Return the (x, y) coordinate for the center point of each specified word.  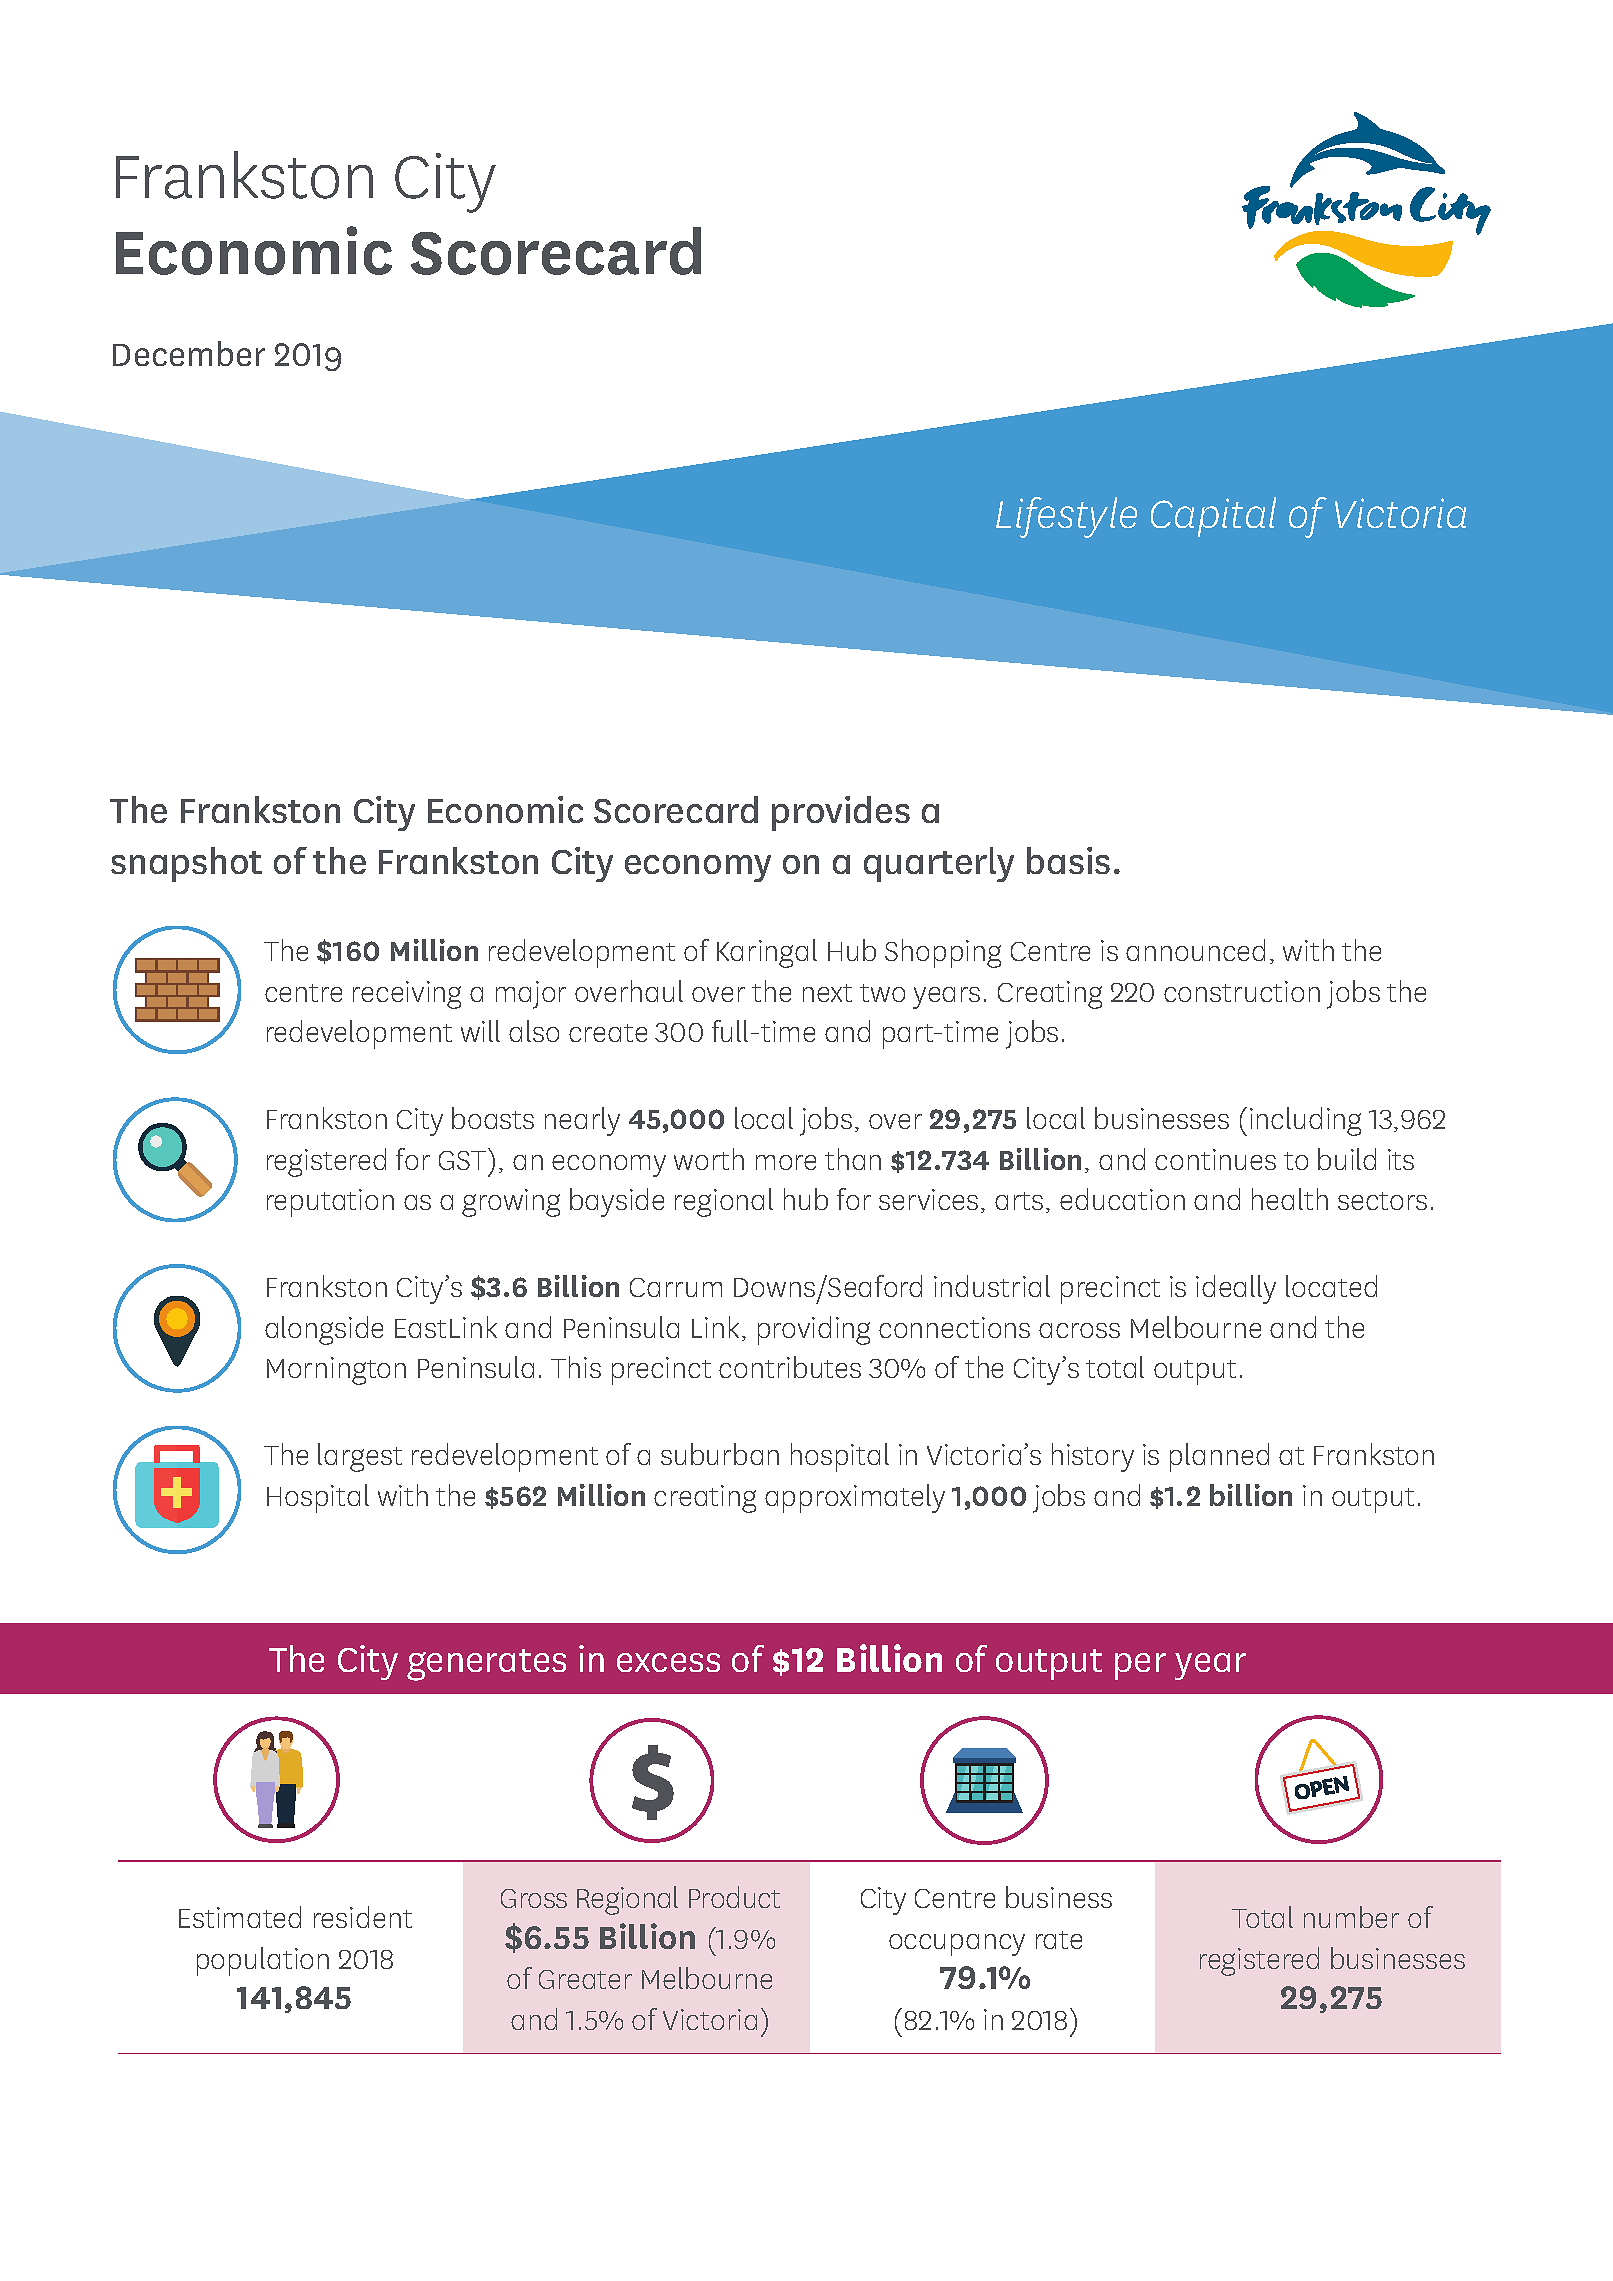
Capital (1213, 517)
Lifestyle (1066, 517)
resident (363, 1917)
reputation (330, 1203)
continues (1215, 1159)
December (189, 353)
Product (734, 1897)
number (1351, 1917)
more (786, 1162)
